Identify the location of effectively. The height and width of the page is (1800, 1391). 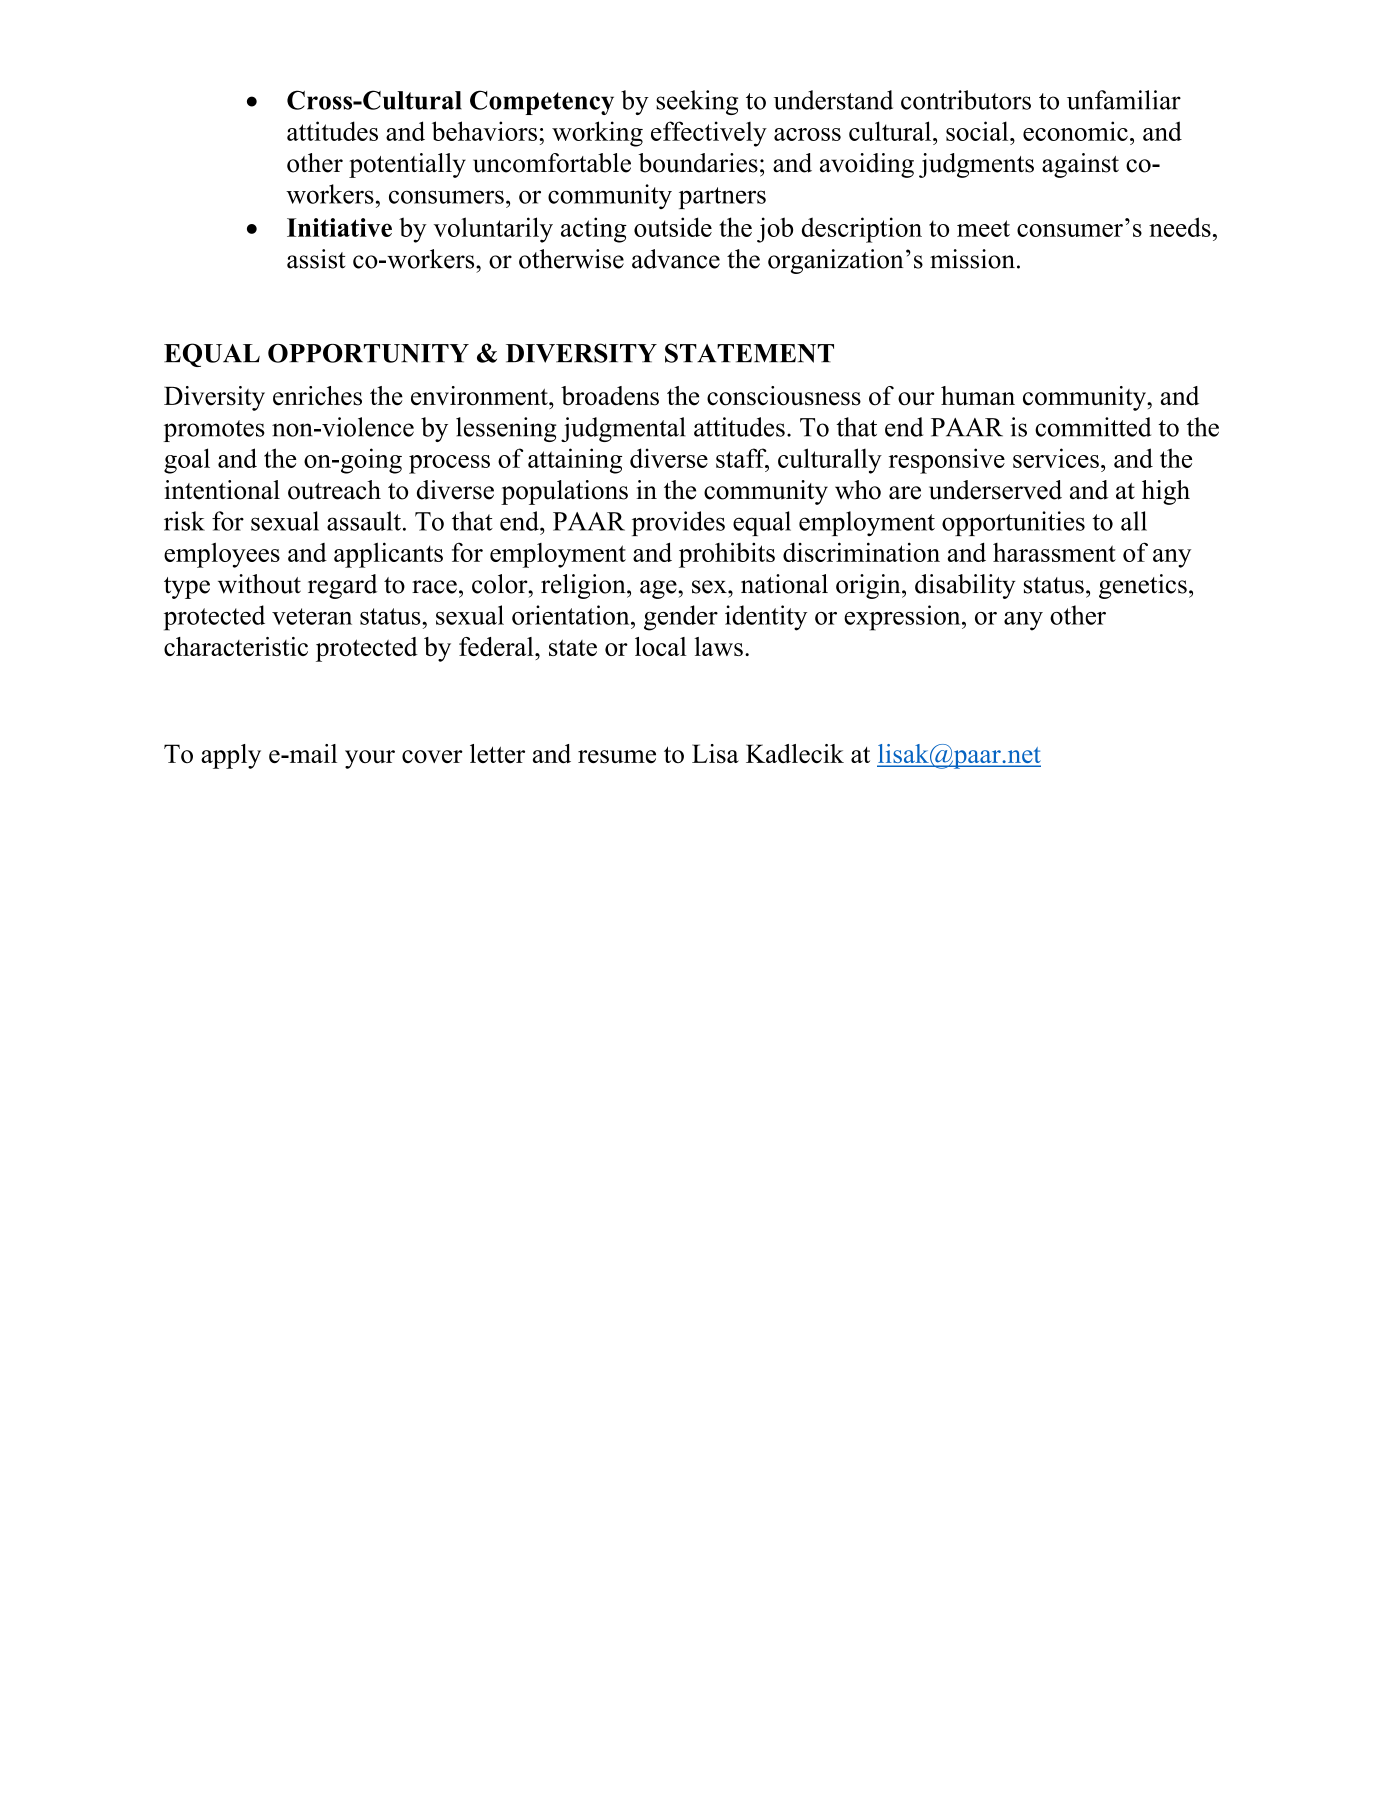
(709, 134).
